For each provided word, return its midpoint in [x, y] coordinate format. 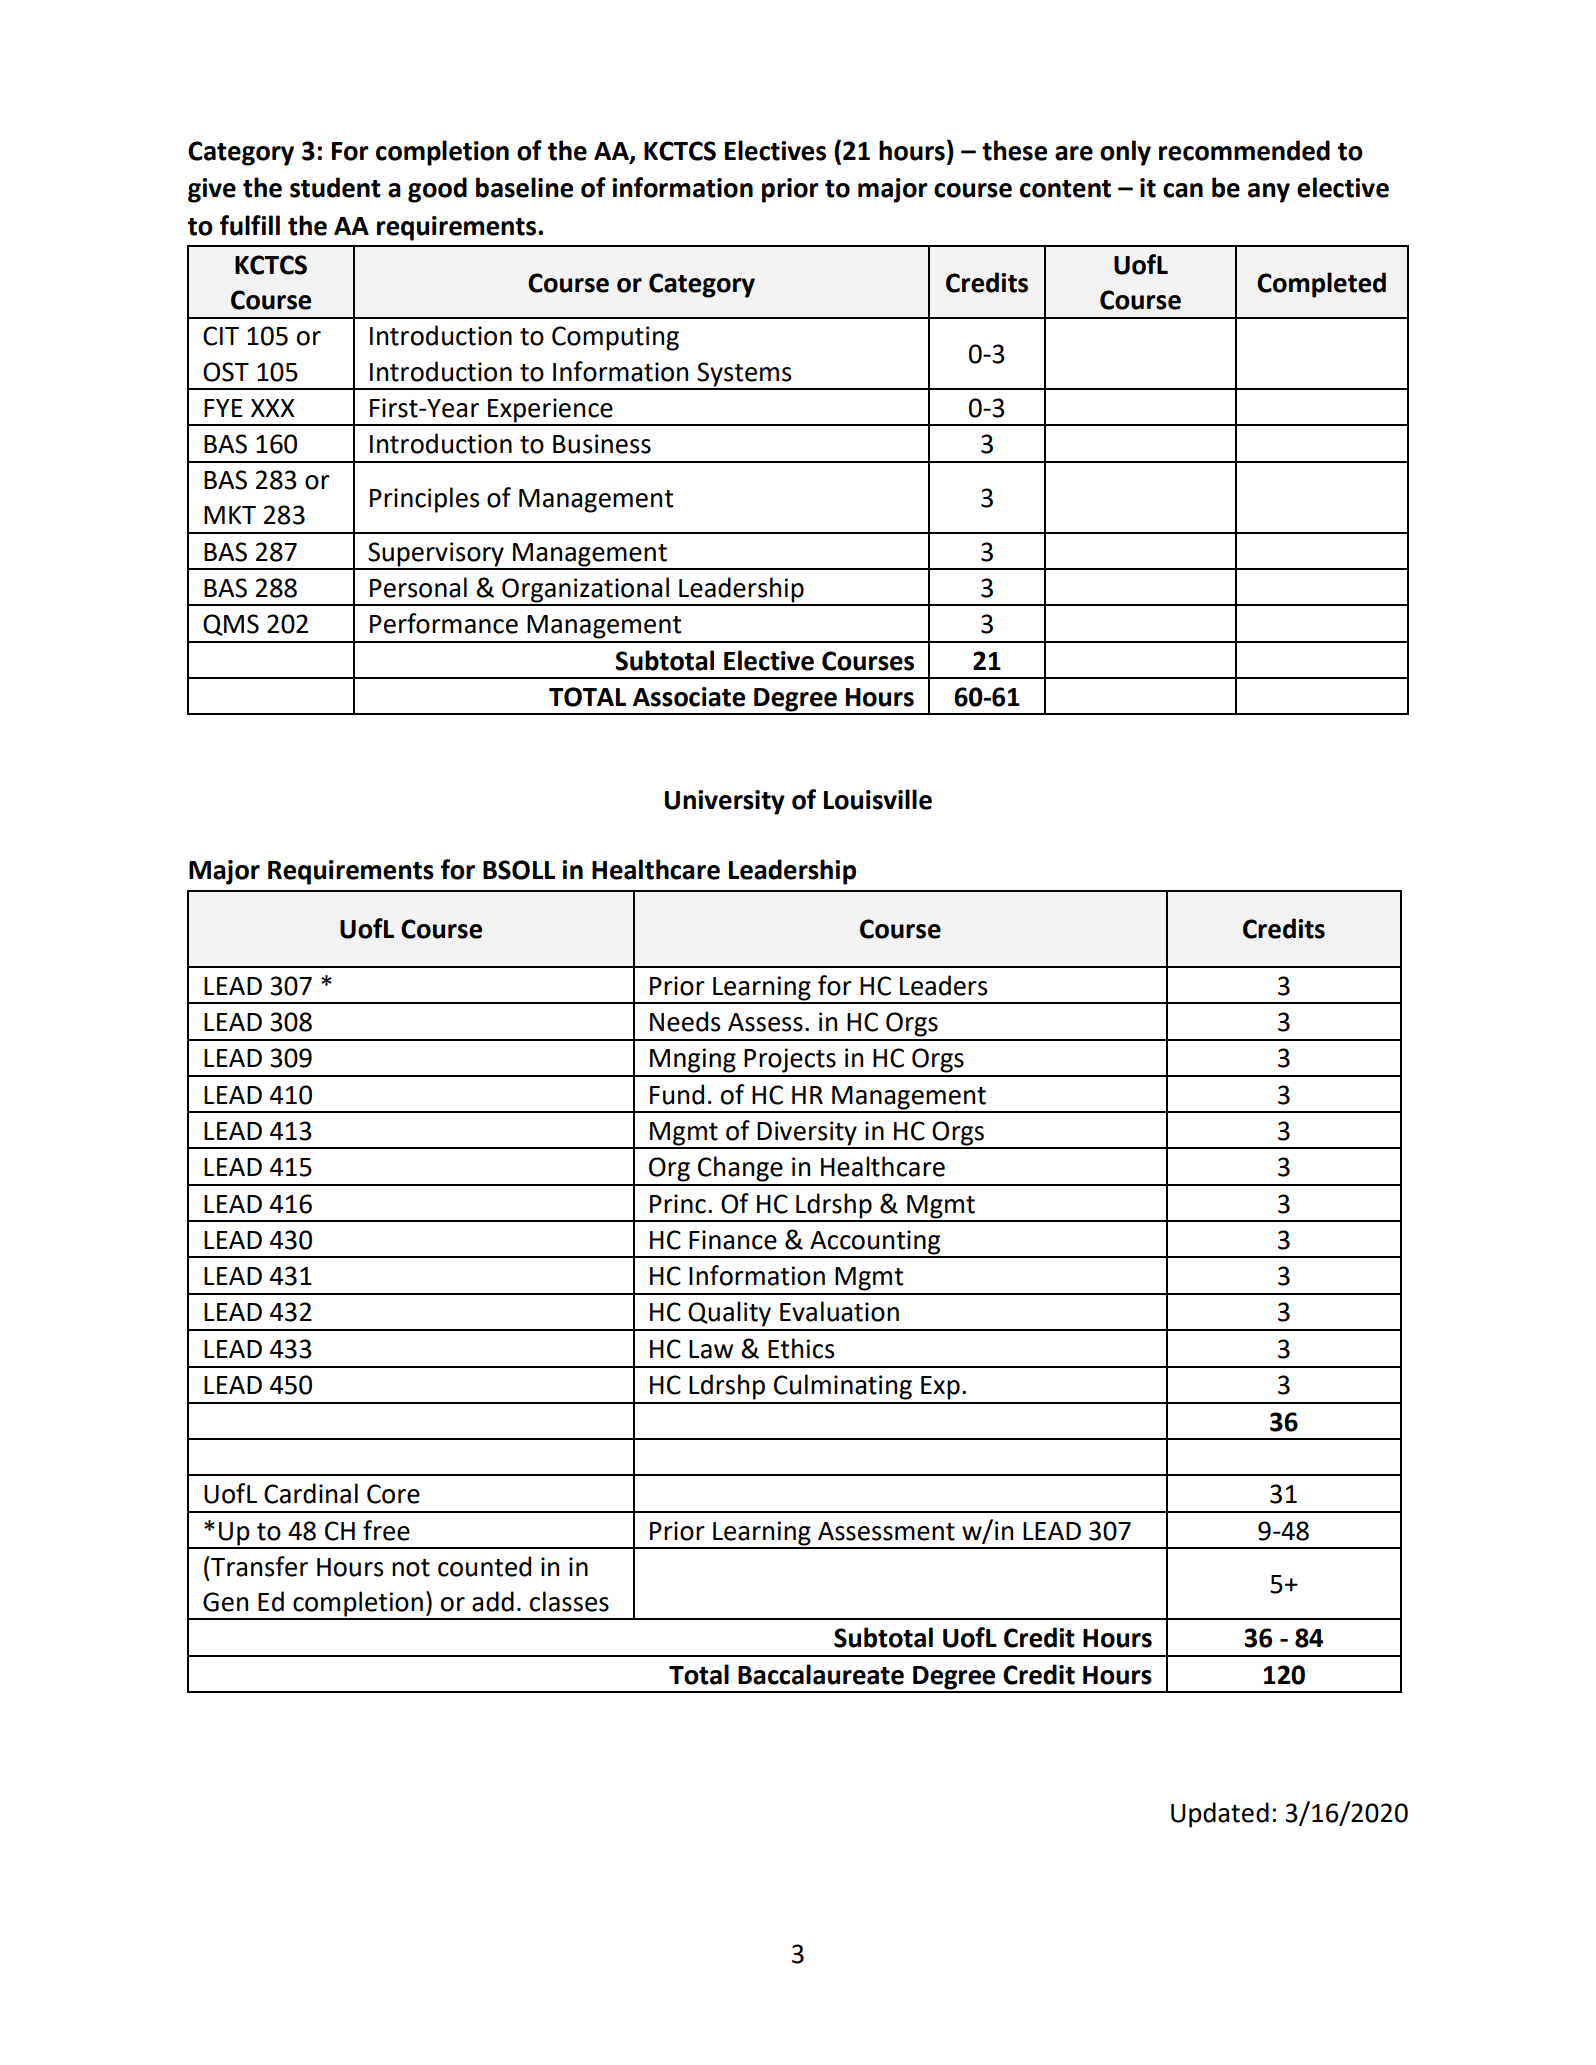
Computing [615, 338]
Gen [225, 1602]
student [335, 187]
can [1183, 190]
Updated [1220, 1815]
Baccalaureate [821, 1674]
